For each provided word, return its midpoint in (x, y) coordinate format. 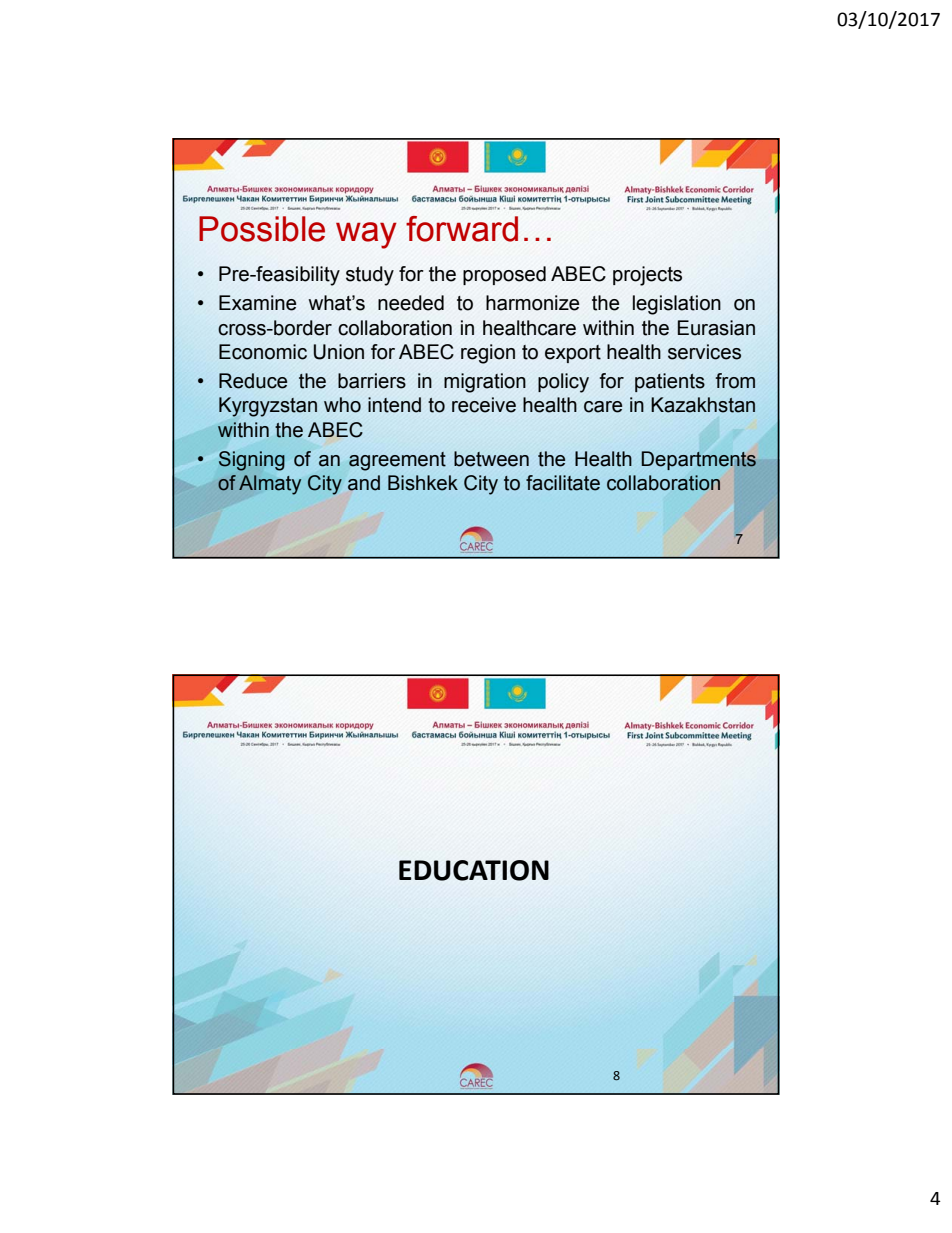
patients (670, 382)
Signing (252, 461)
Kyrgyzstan (268, 407)
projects (647, 276)
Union (339, 352)
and (364, 483)
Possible (262, 229)
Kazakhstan (703, 405)
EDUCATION (474, 870)
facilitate (563, 483)
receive (484, 405)
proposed (504, 275)
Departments (699, 461)
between (491, 459)
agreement (397, 461)
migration (485, 383)
